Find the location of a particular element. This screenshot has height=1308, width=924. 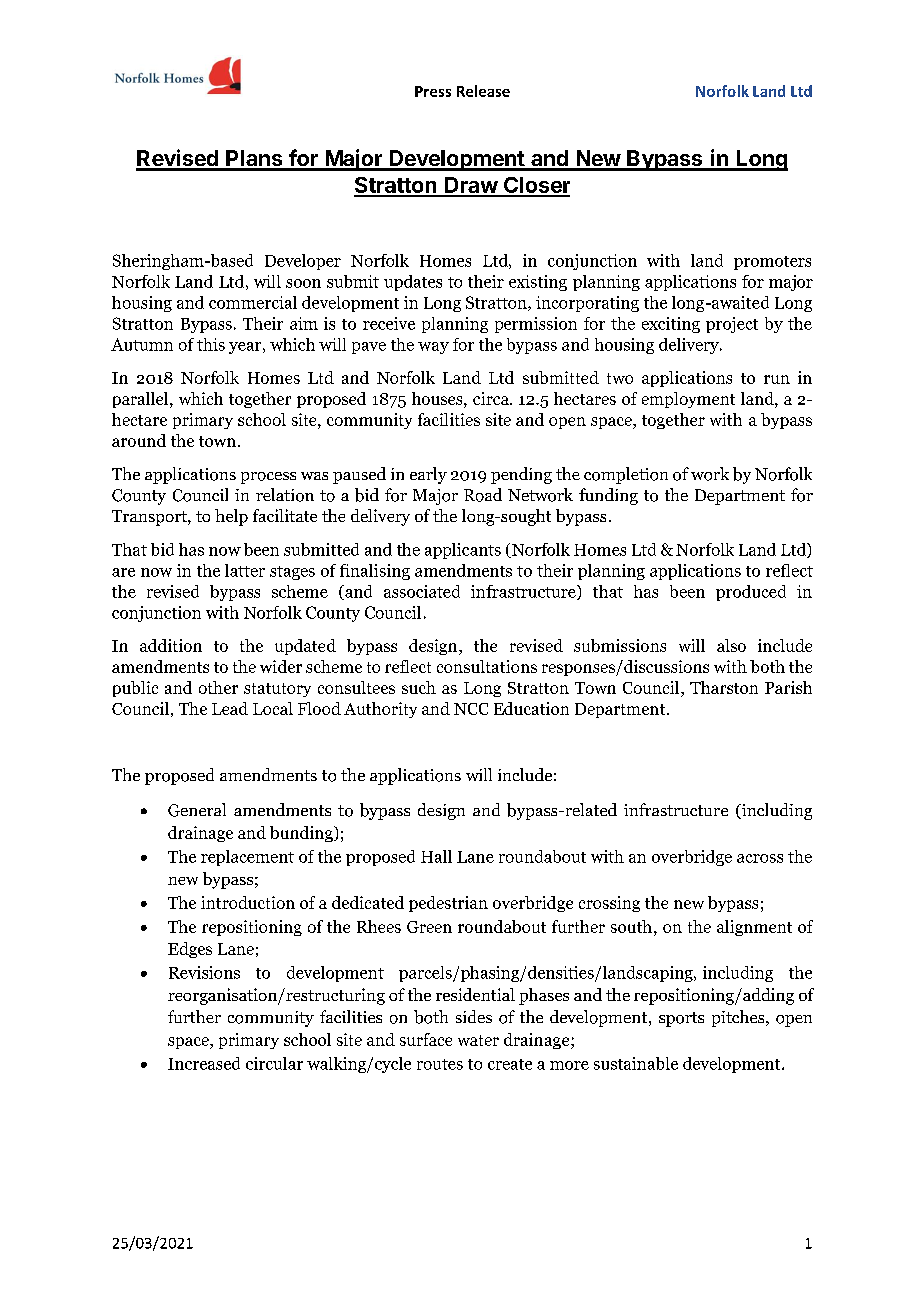

latter is located at coordinates (245, 570).
